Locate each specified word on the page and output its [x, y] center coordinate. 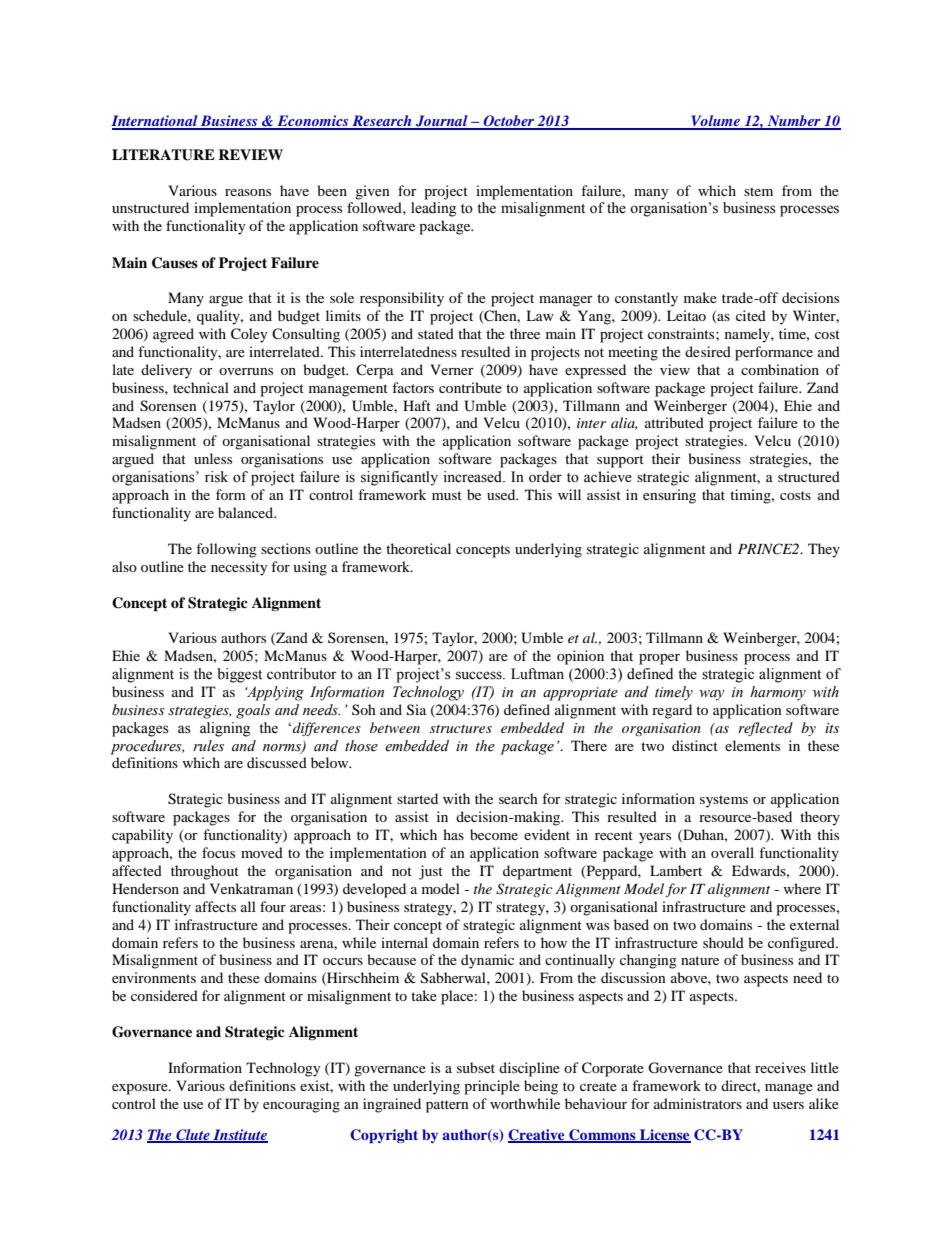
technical [201, 387]
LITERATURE [163, 155]
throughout [205, 872]
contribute [470, 387]
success [480, 675]
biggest [239, 675]
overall [732, 852]
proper [659, 659]
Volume [716, 122]
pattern [447, 1106]
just [431, 872]
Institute [239, 1136]
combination [780, 369]
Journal [442, 122]
